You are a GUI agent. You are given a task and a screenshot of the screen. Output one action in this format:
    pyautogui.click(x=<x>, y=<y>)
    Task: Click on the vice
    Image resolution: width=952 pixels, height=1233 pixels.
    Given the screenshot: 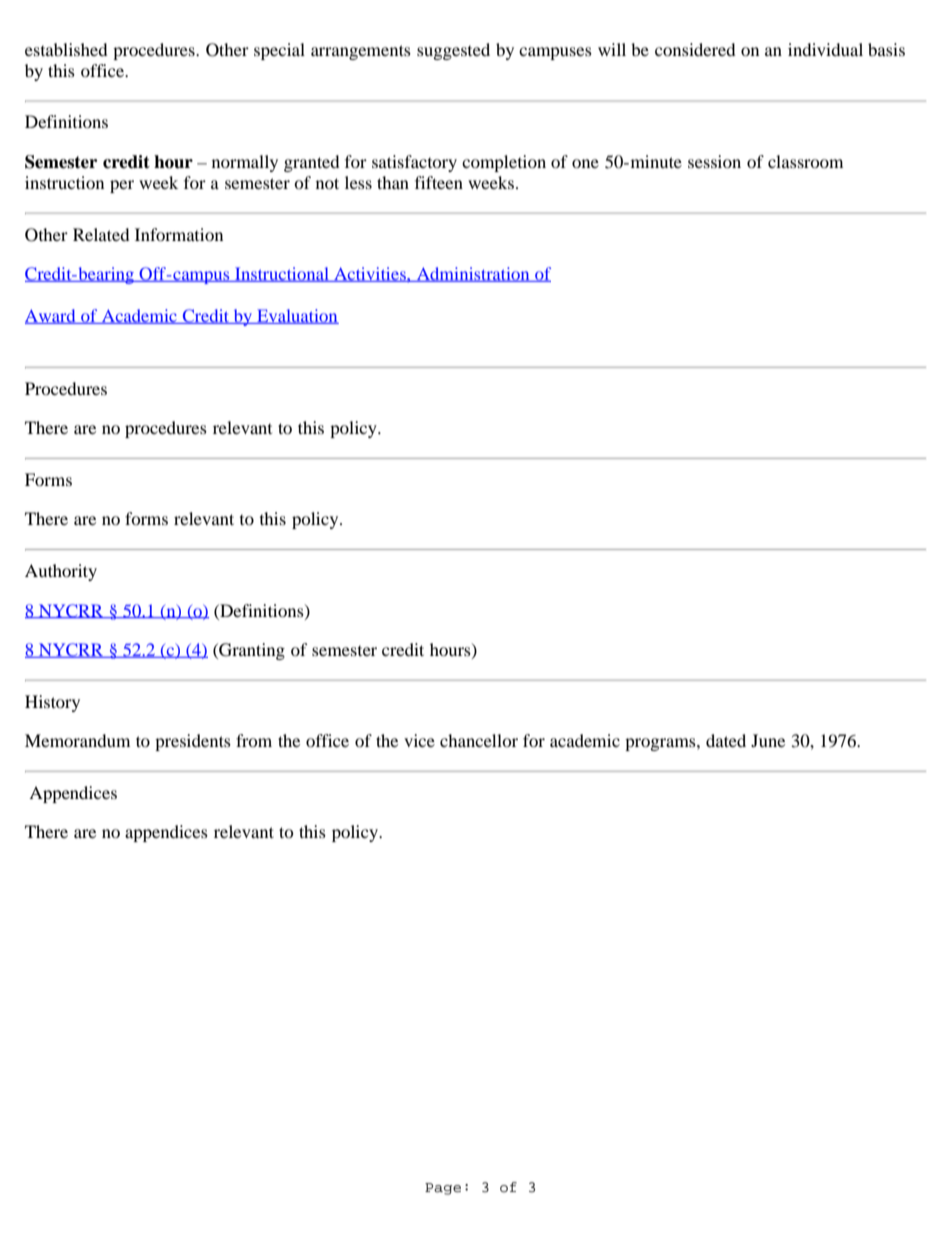 What is the action you would take?
    pyautogui.click(x=419, y=740)
